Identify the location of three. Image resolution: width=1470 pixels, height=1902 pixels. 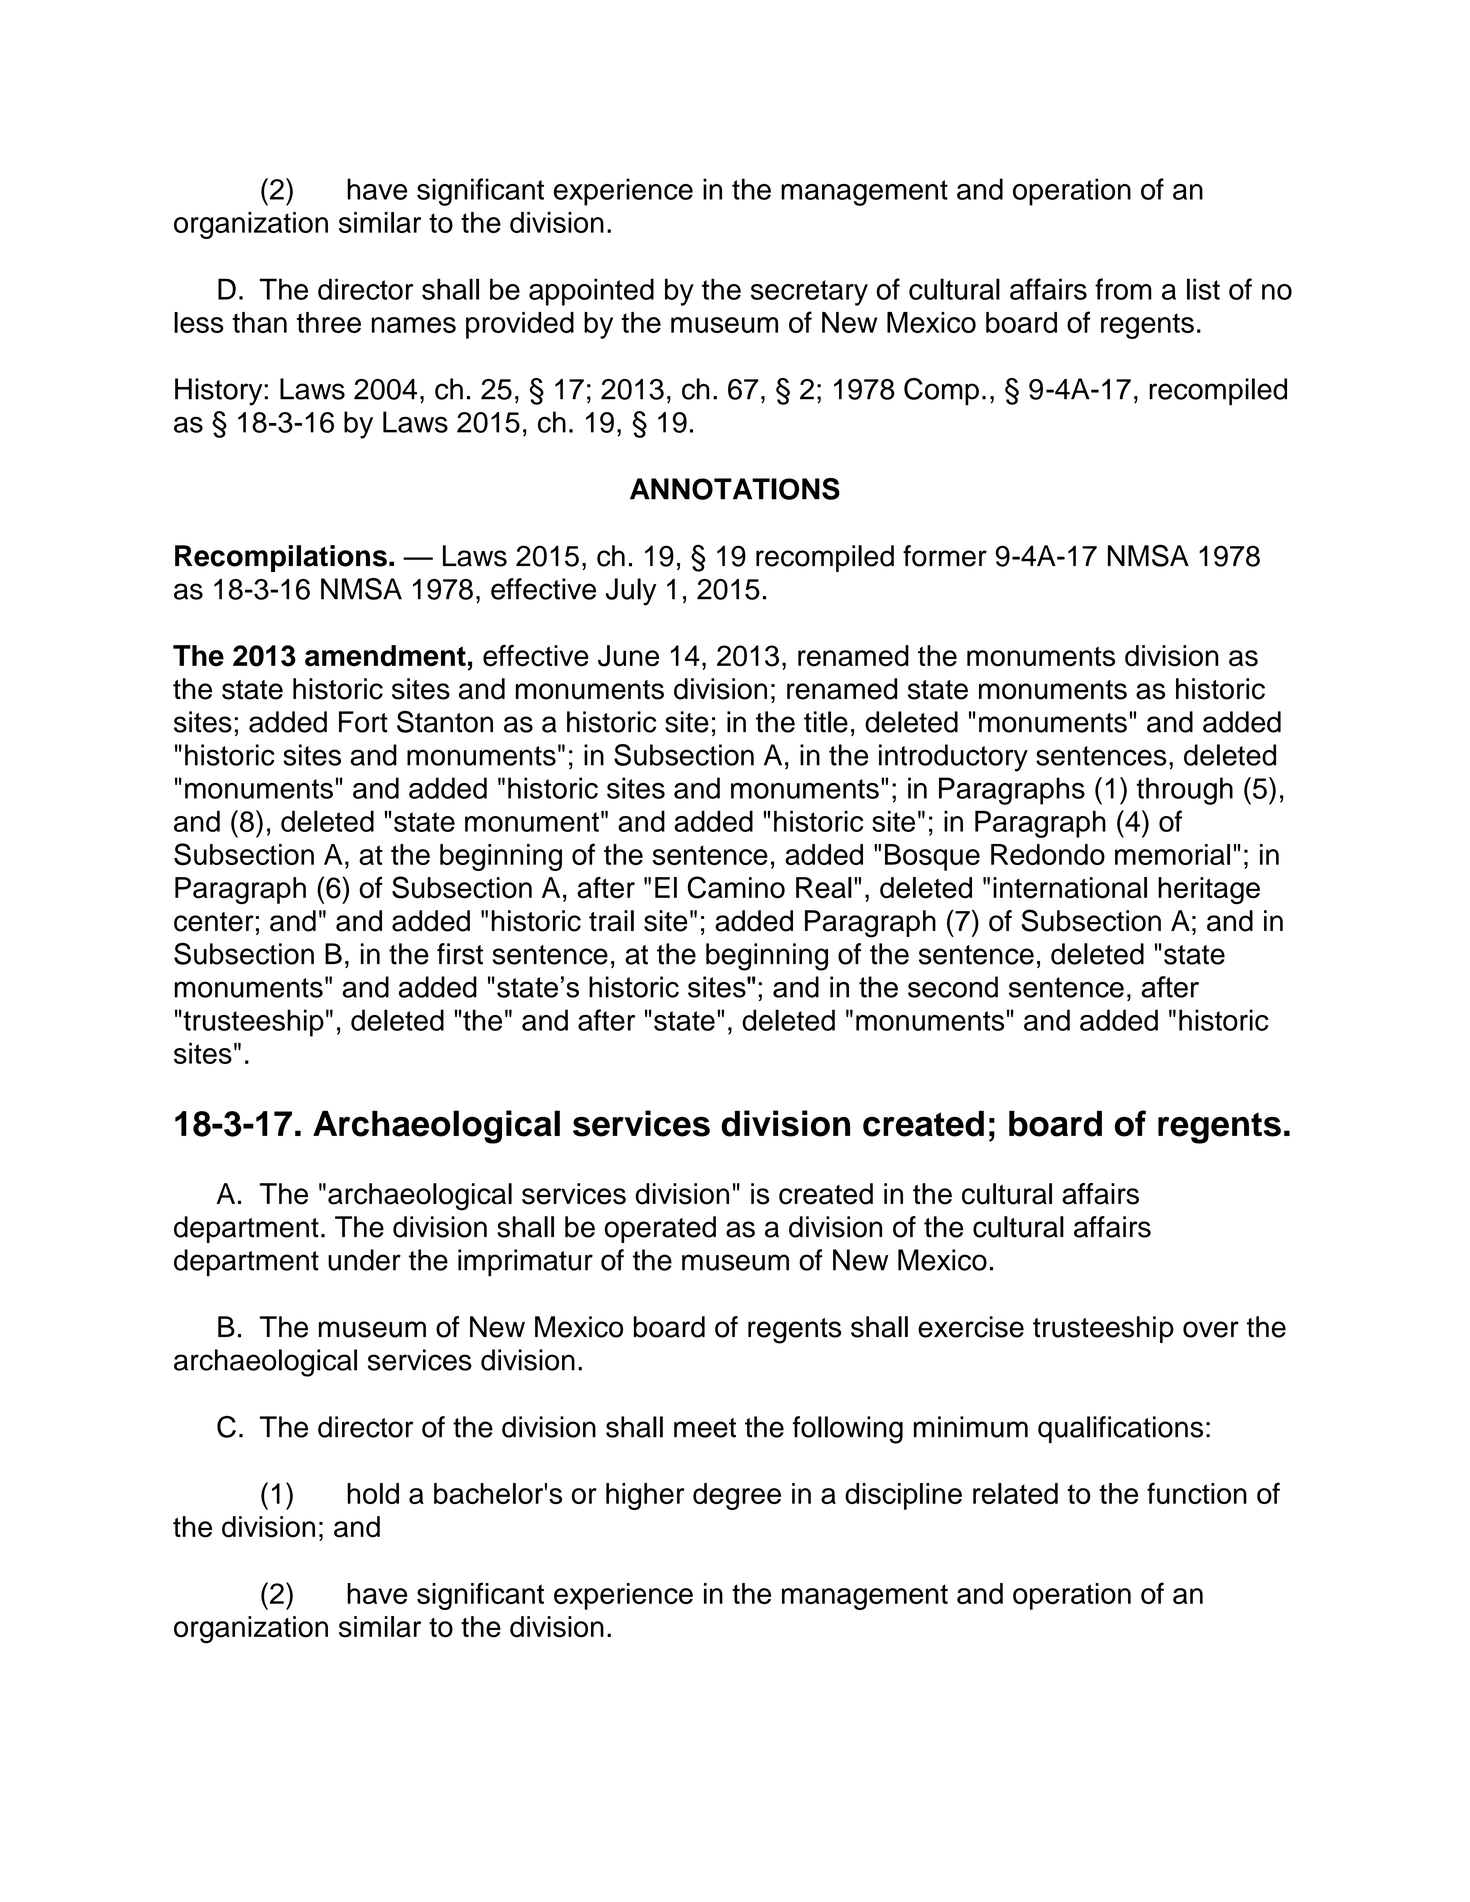
(329, 322).
